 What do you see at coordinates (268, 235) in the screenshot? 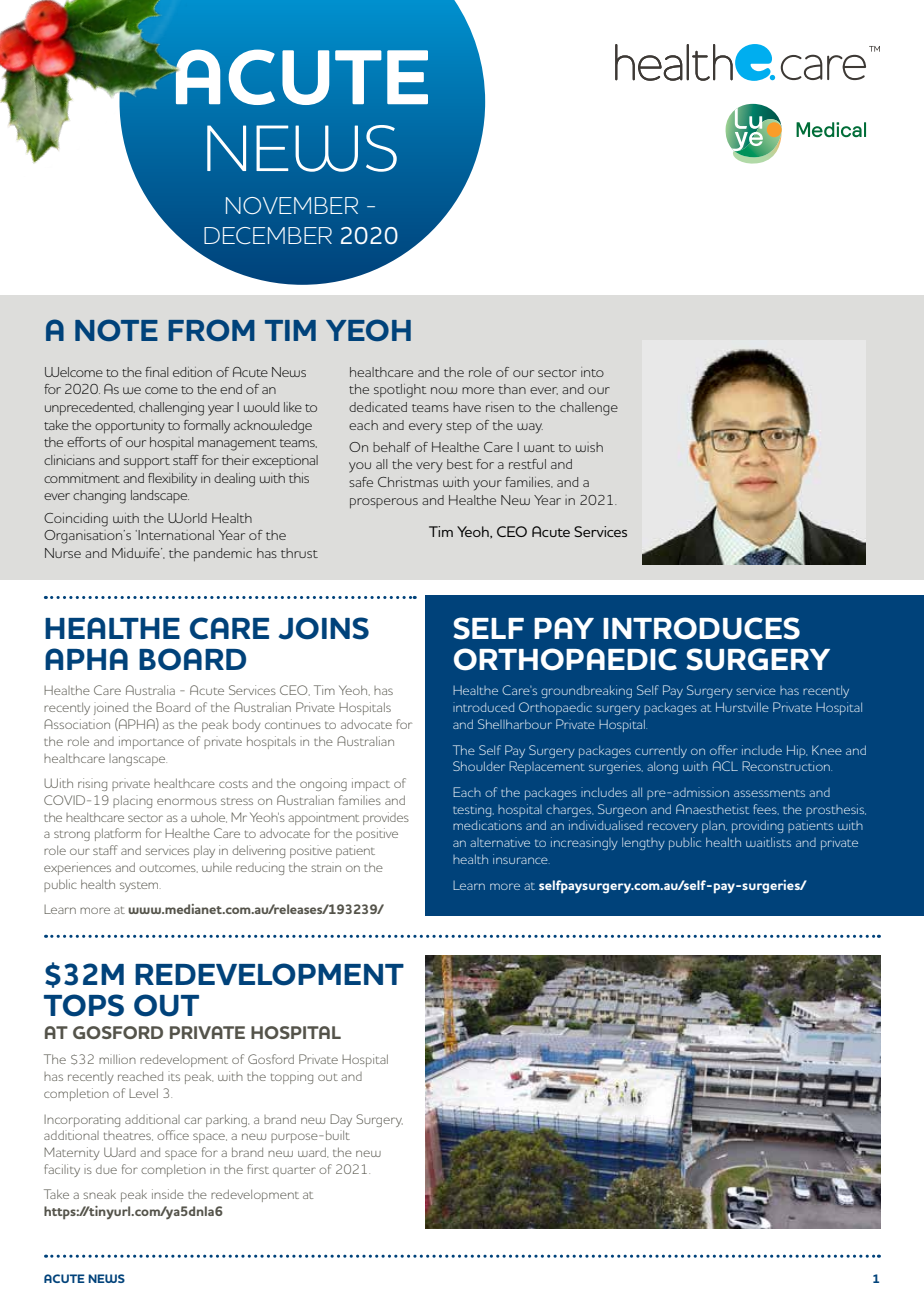
I see `DECEMBER` at bounding box center [268, 235].
